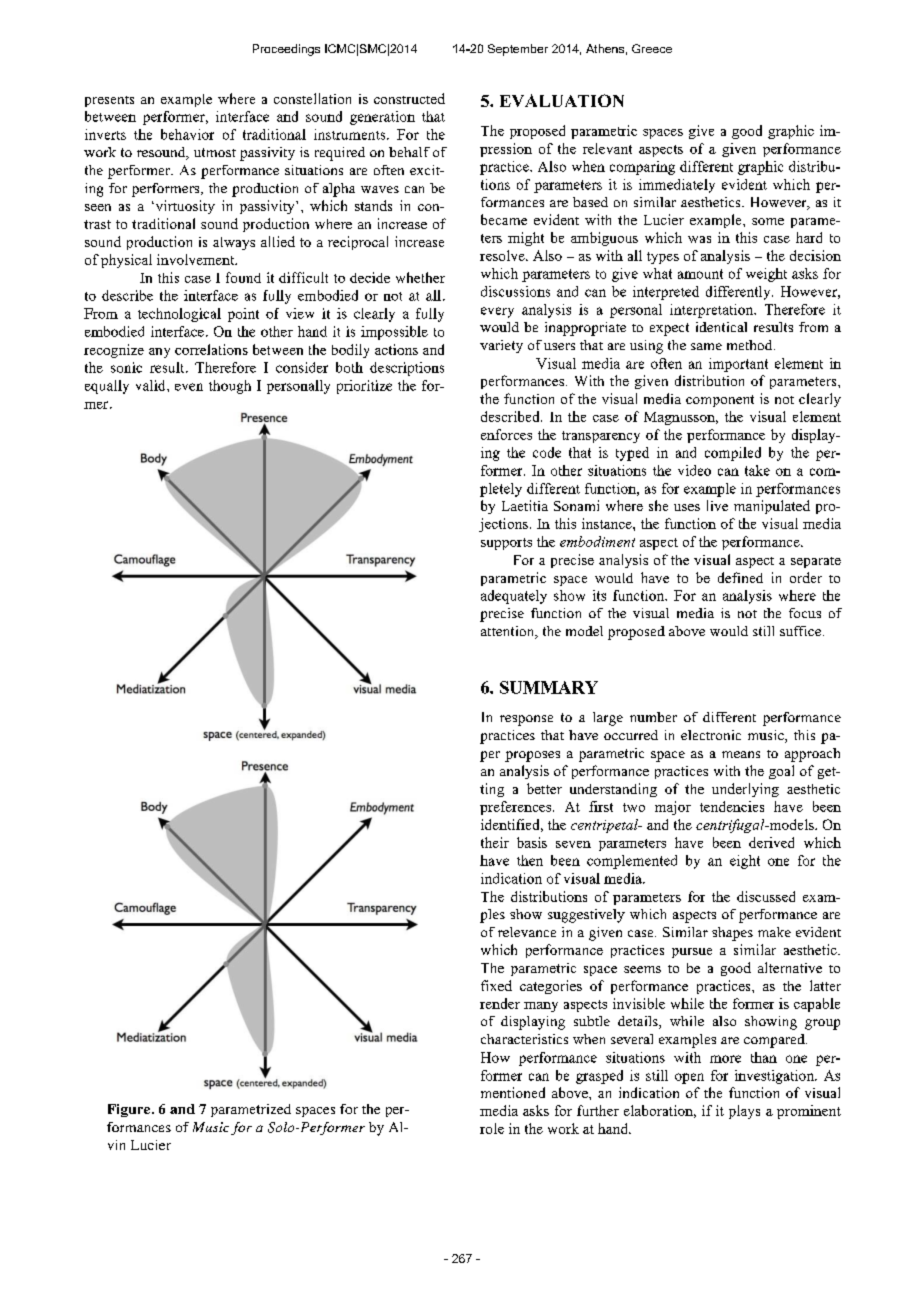 This page has width=924, height=1308. What do you see at coordinates (152, 385) in the page?
I see `valid` at bounding box center [152, 385].
